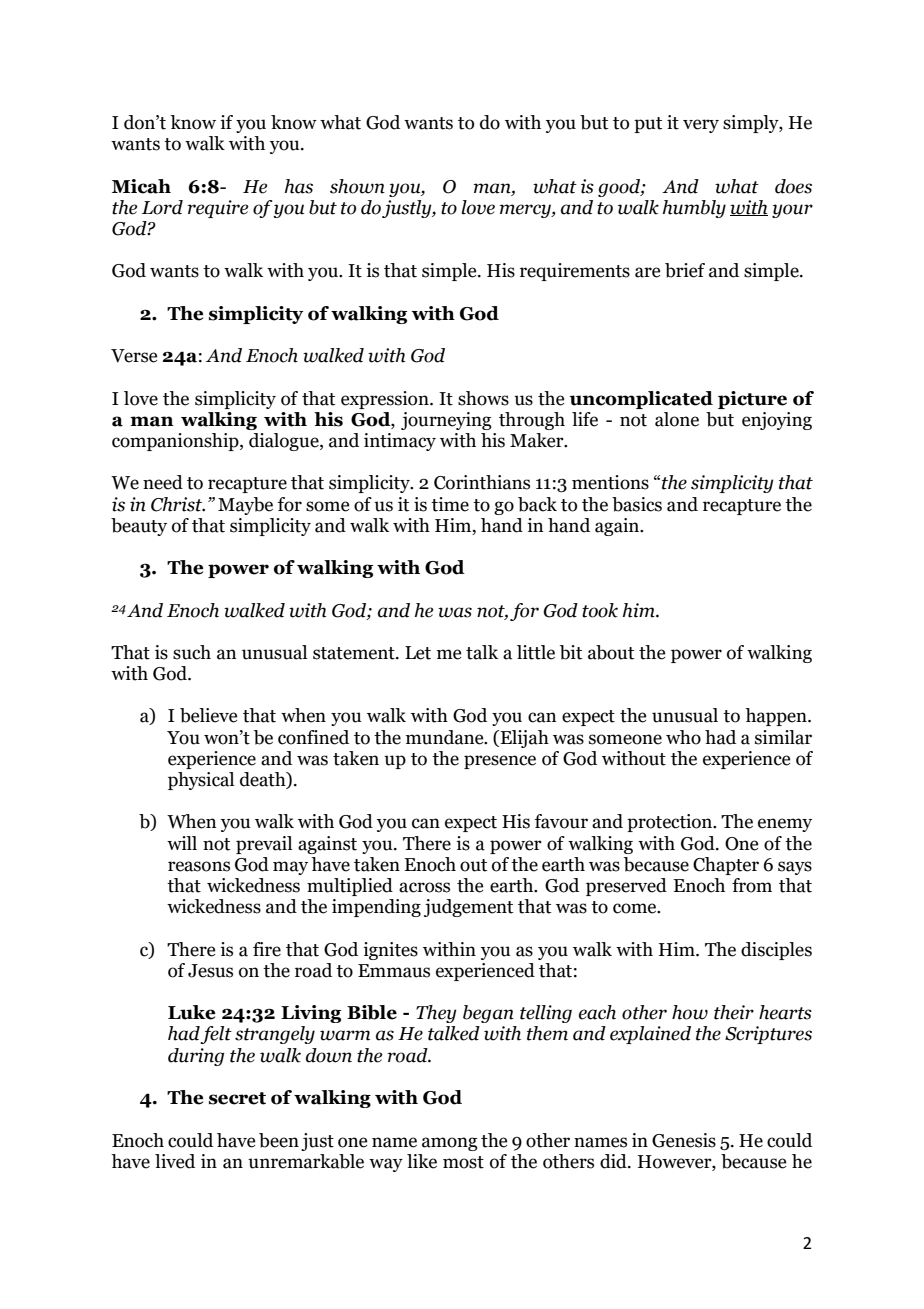  Describe the element at coordinates (500, 762) in the screenshot. I see `presence` at that location.
